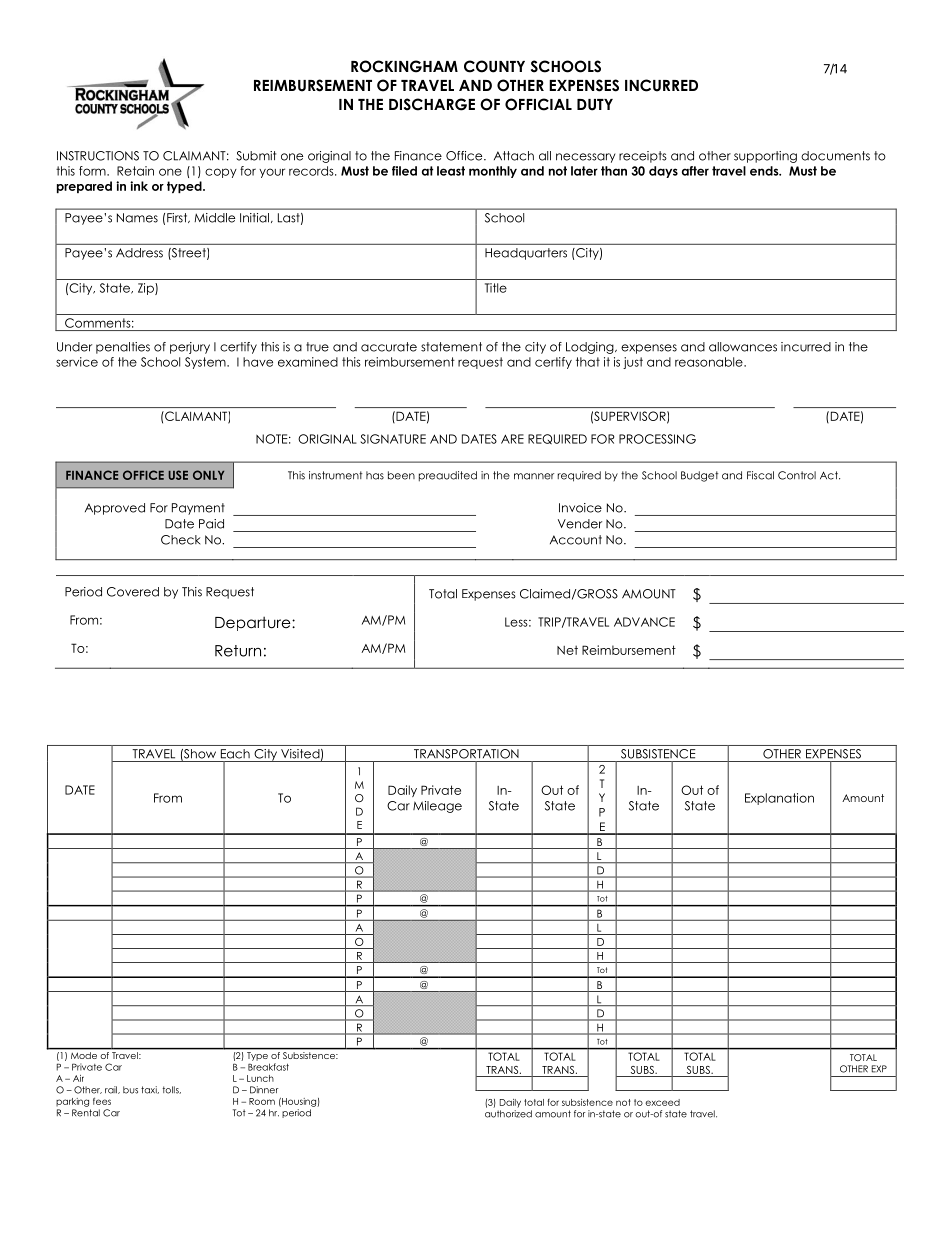 The image size is (952, 1233). Describe the element at coordinates (576, 540) in the screenshot. I see `Account` at that location.
